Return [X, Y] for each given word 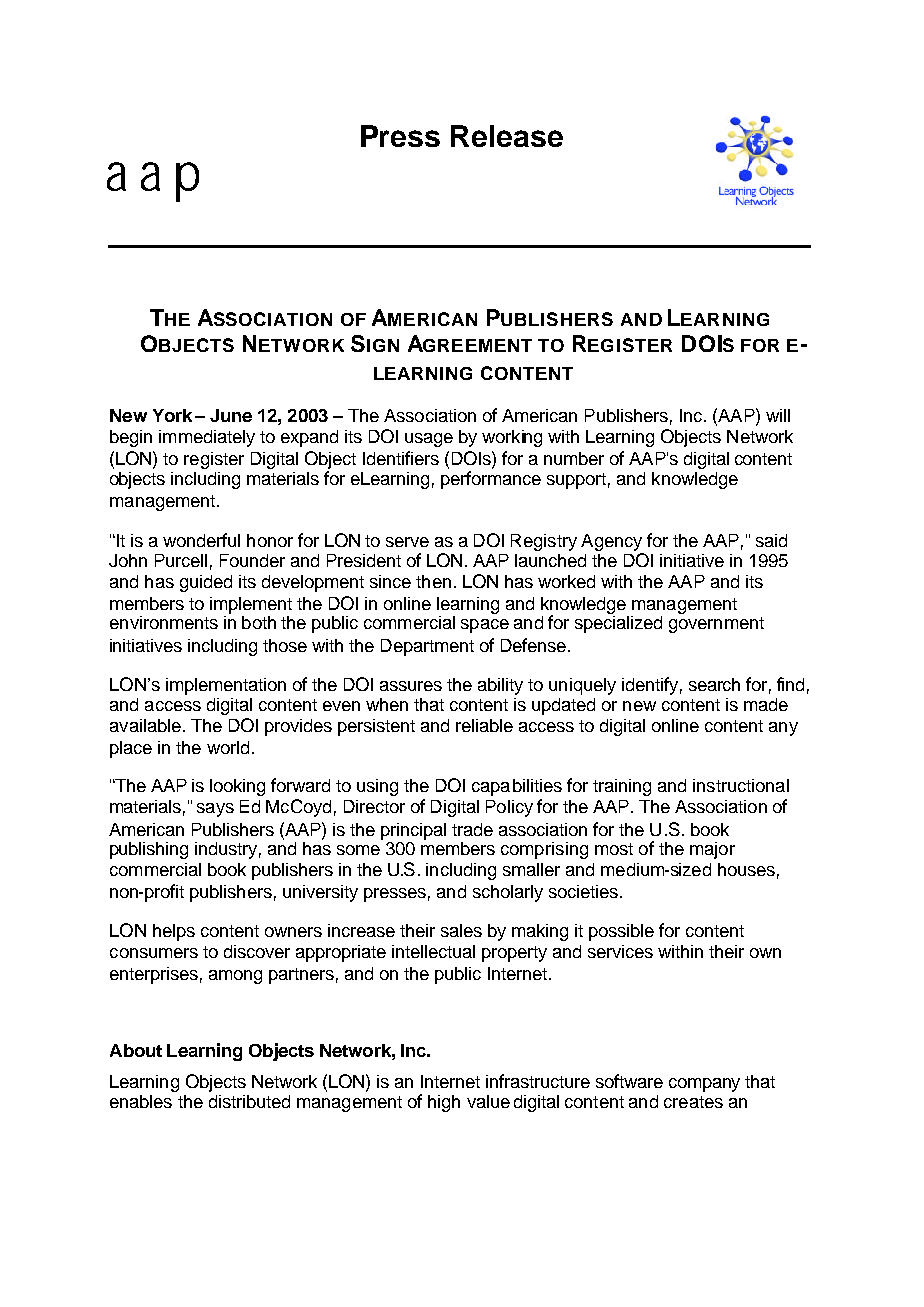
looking [237, 787]
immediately [207, 438]
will [778, 415]
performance [491, 480]
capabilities [517, 787]
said [771, 540]
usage [429, 440]
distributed [249, 1101]
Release [507, 136]
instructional [741, 785]
